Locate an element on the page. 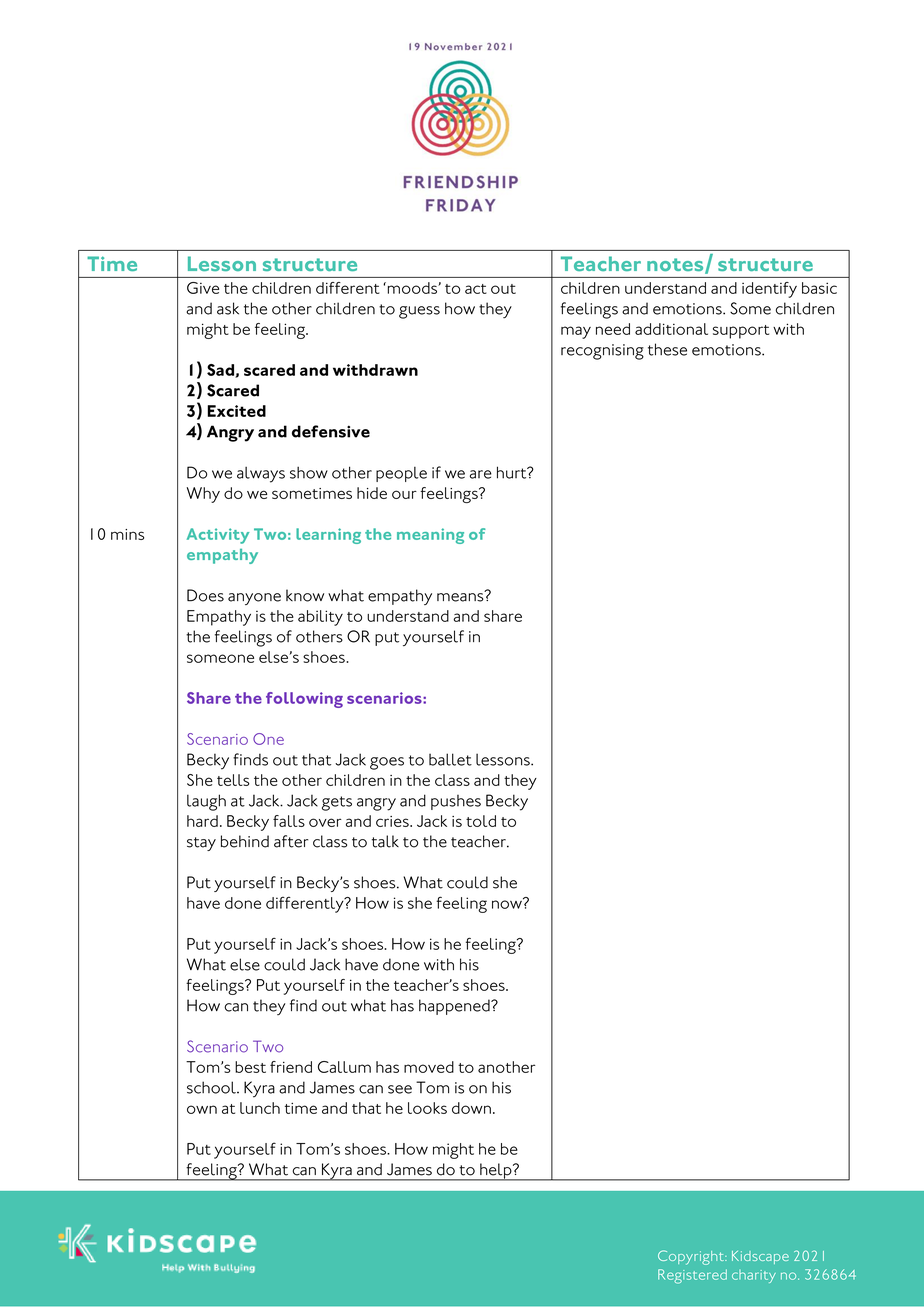  meaning is located at coordinates (430, 536).
